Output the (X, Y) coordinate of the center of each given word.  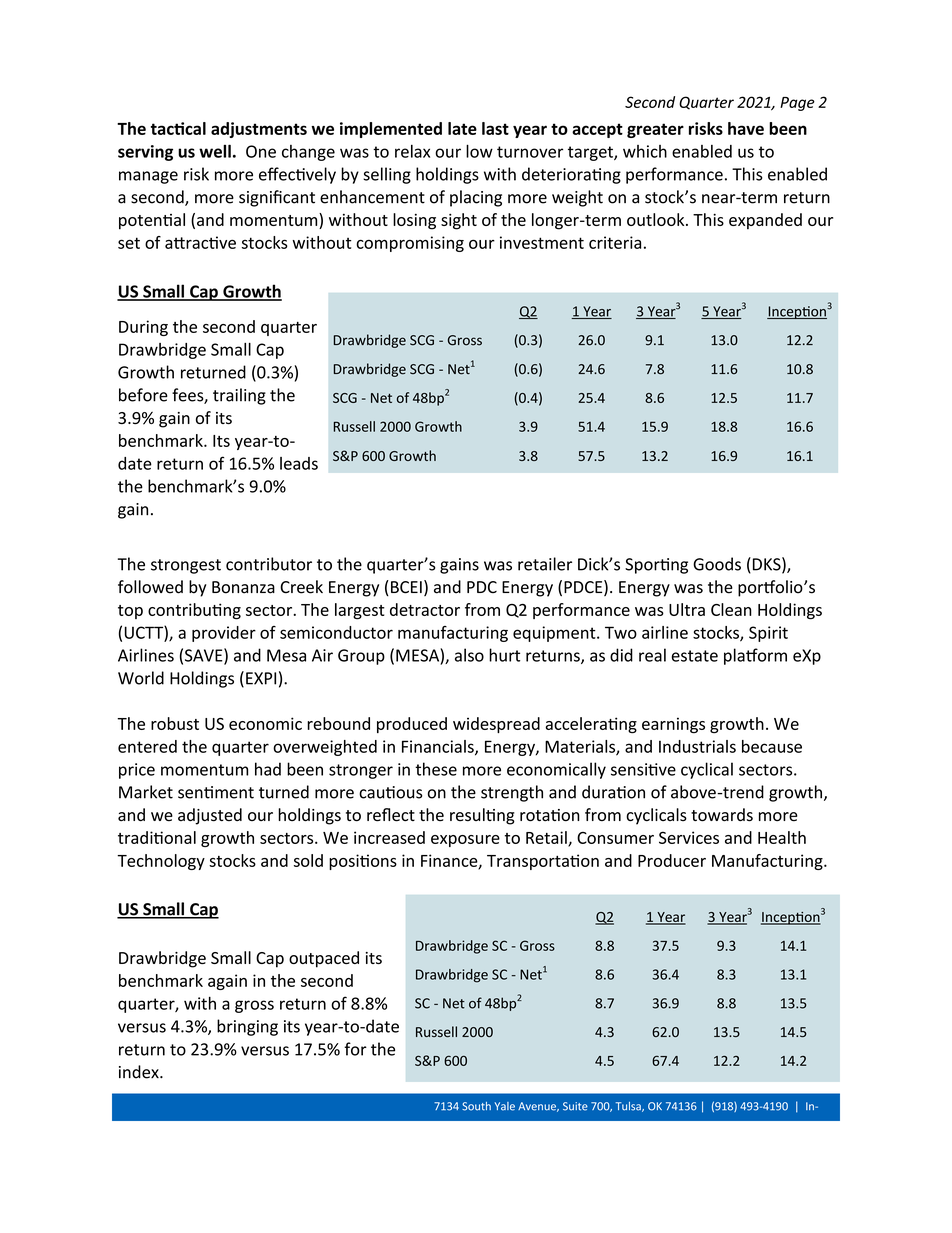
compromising (410, 244)
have (746, 128)
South (476, 1106)
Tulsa (629, 1107)
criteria (615, 242)
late (462, 128)
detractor (425, 609)
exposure (465, 841)
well (215, 151)
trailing (239, 396)
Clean (731, 609)
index (140, 1072)
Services (689, 837)
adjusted (210, 816)
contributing (194, 611)
